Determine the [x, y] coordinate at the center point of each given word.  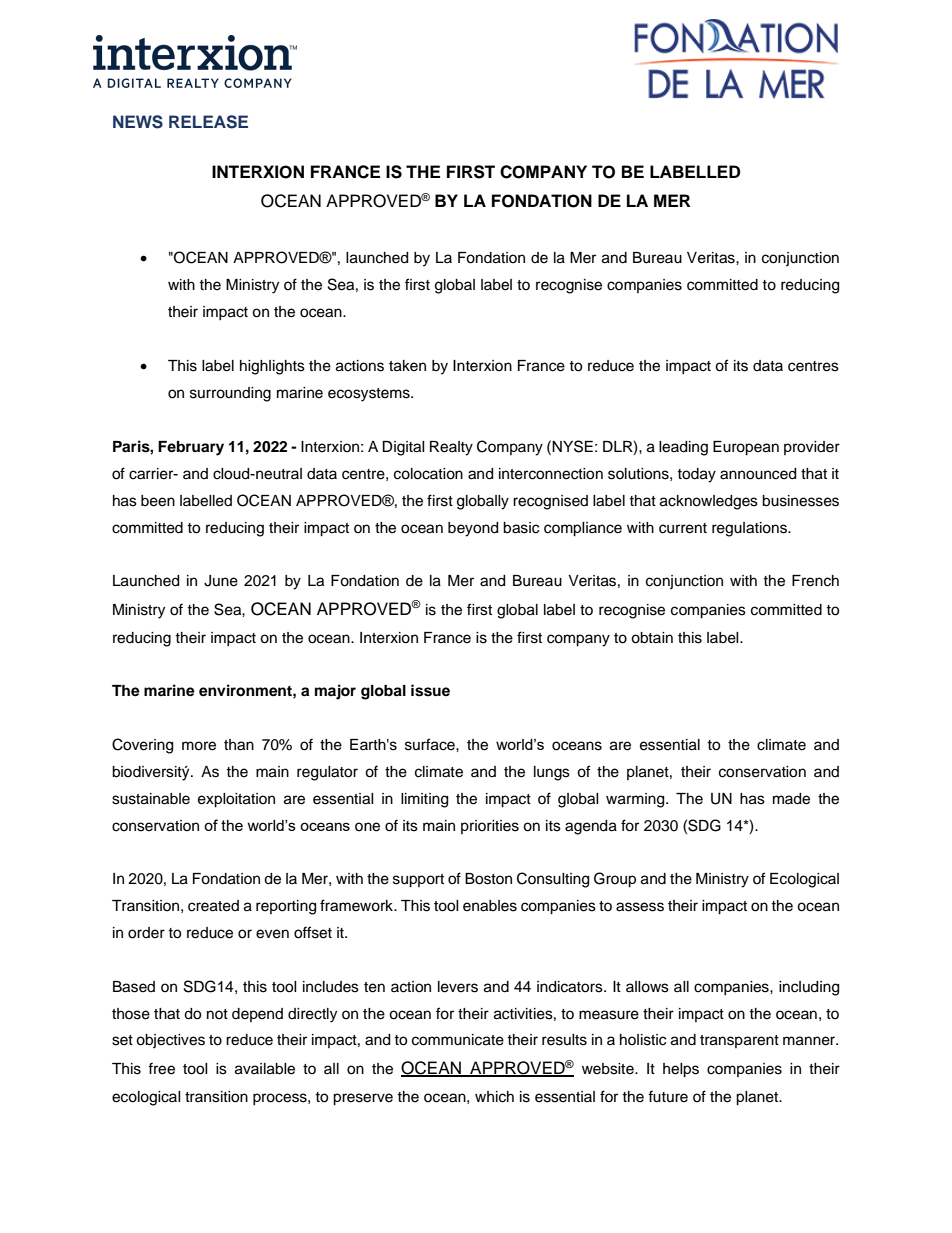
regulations [750, 529]
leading [683, 448]
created [213, 906]
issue [430, 690]
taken [407, 366]
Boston [488, 879]
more [199, 746]
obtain [652, 638]
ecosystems [370, 395]
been [158, 501]
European [746, 448]
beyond [473, 529]
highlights [272, 367]
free [161, 1068]
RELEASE [208, 122]
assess [640, 907]
